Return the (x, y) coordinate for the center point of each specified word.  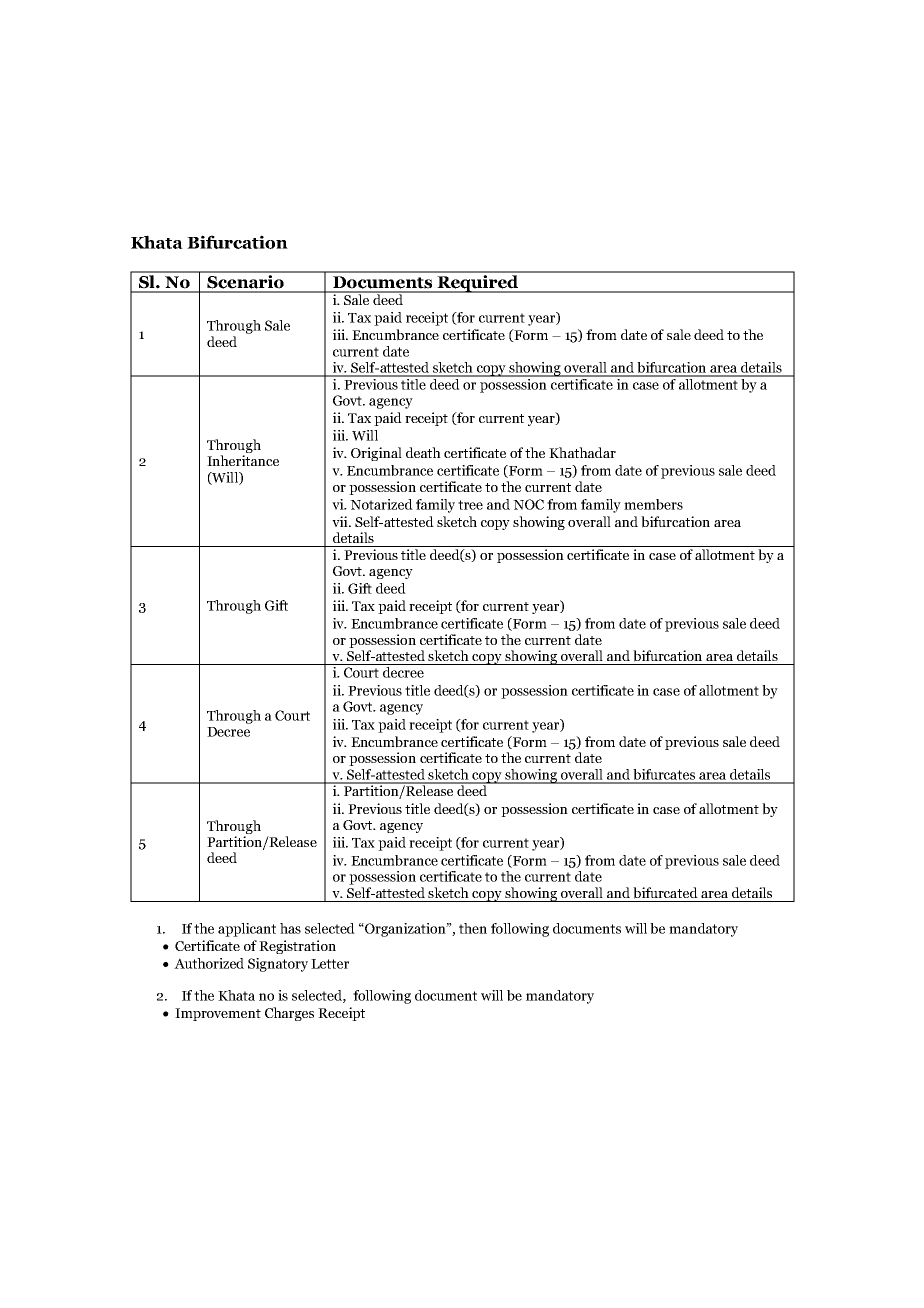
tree (470, 505)
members (653, 504)
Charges (289, 1014)
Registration (297, 947)
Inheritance (243, 460)
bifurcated (665, 893)
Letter (330, 964)
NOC (528, 504)
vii (341, 521)
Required (478, 282)
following (382, 997)
